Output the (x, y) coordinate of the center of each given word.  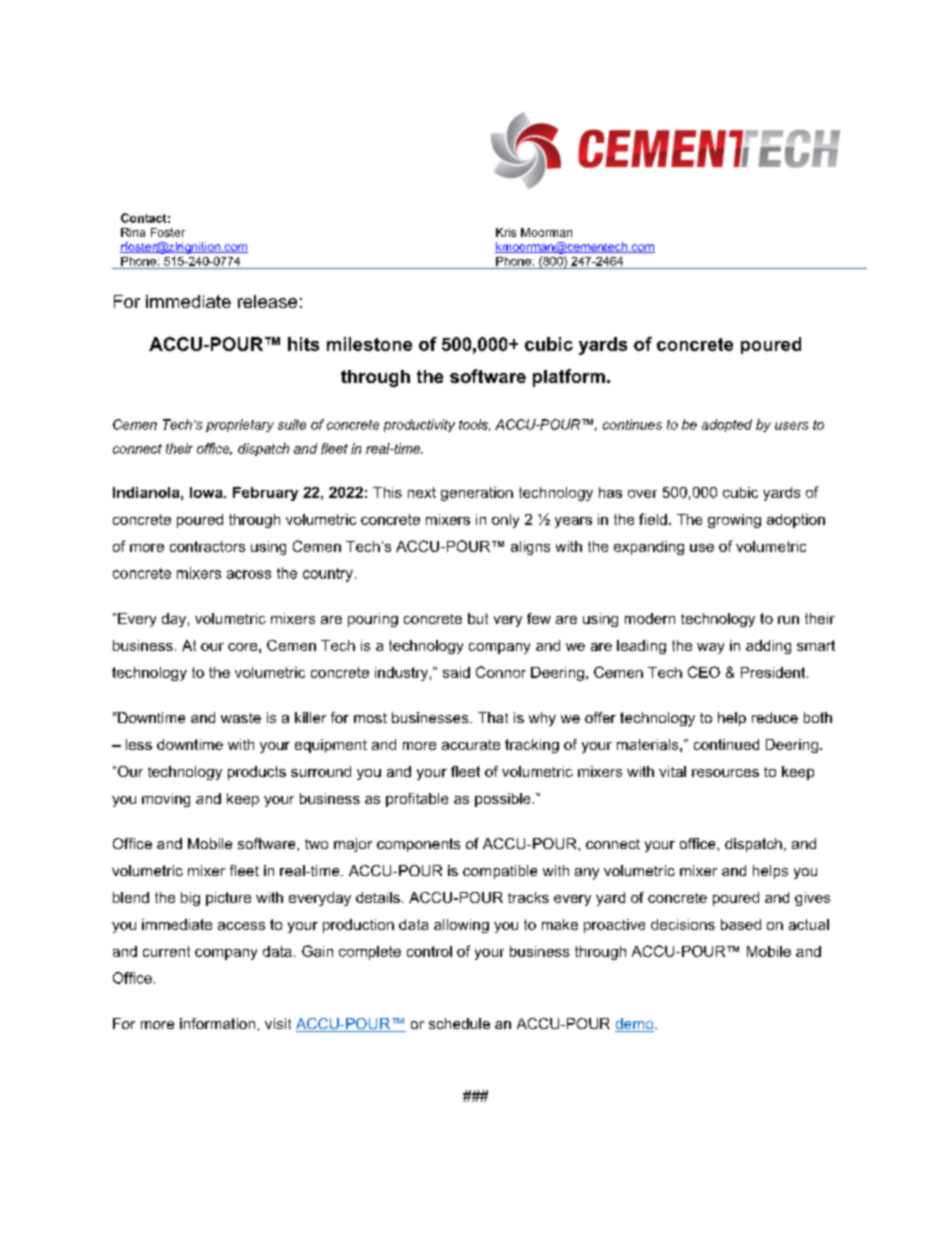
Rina (133, 232)
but (478, 618)
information (217, 1023)
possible (502, 800)
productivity (419, 425)
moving (166, 800)
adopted (727, 425)
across (249, 574)
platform (569, 378)
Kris (506, 232)
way (710, 648)
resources (725, 773)
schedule (459, 1023)
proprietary (240, 425)
